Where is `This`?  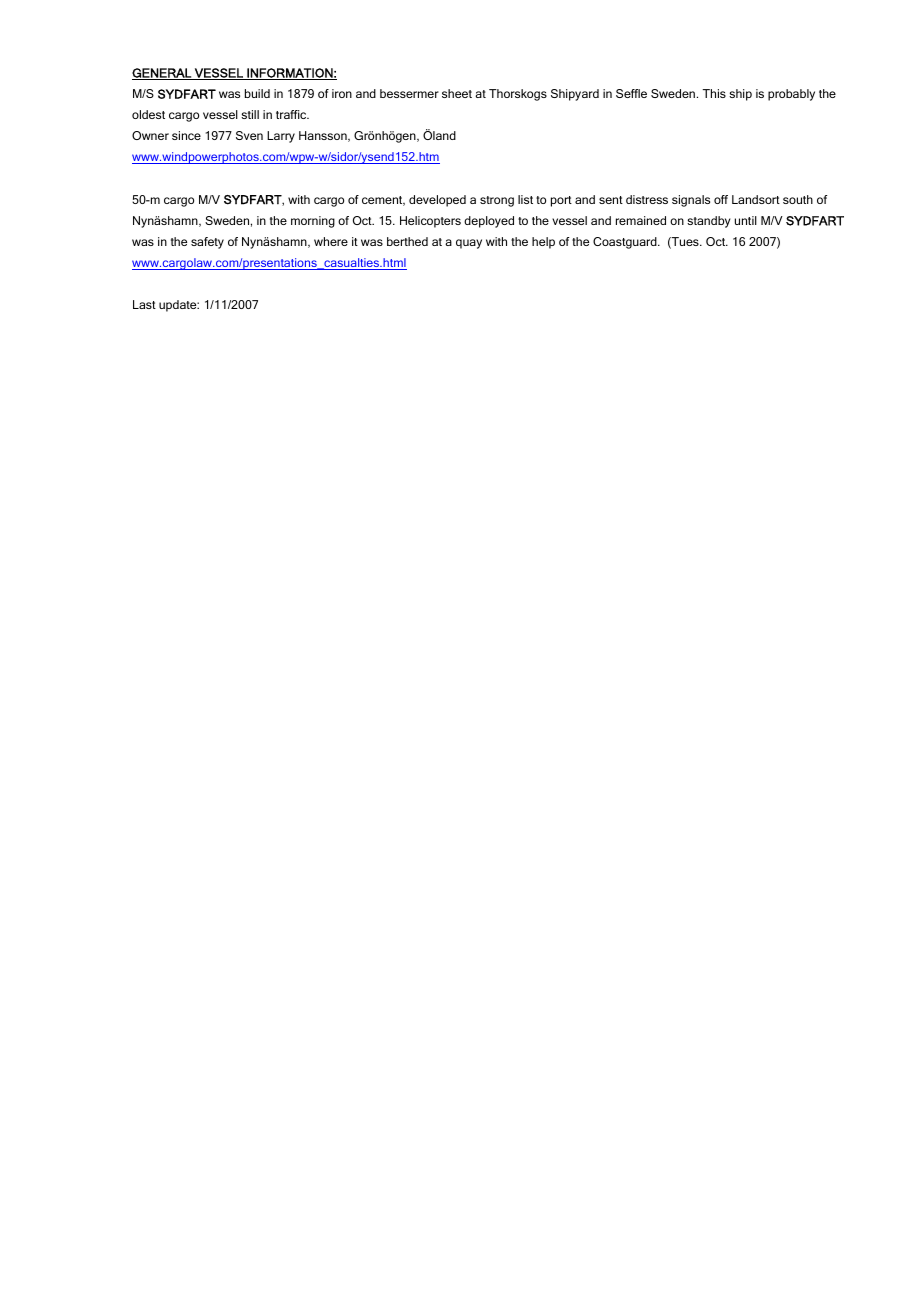 This is located at coordinates (714, 93).
